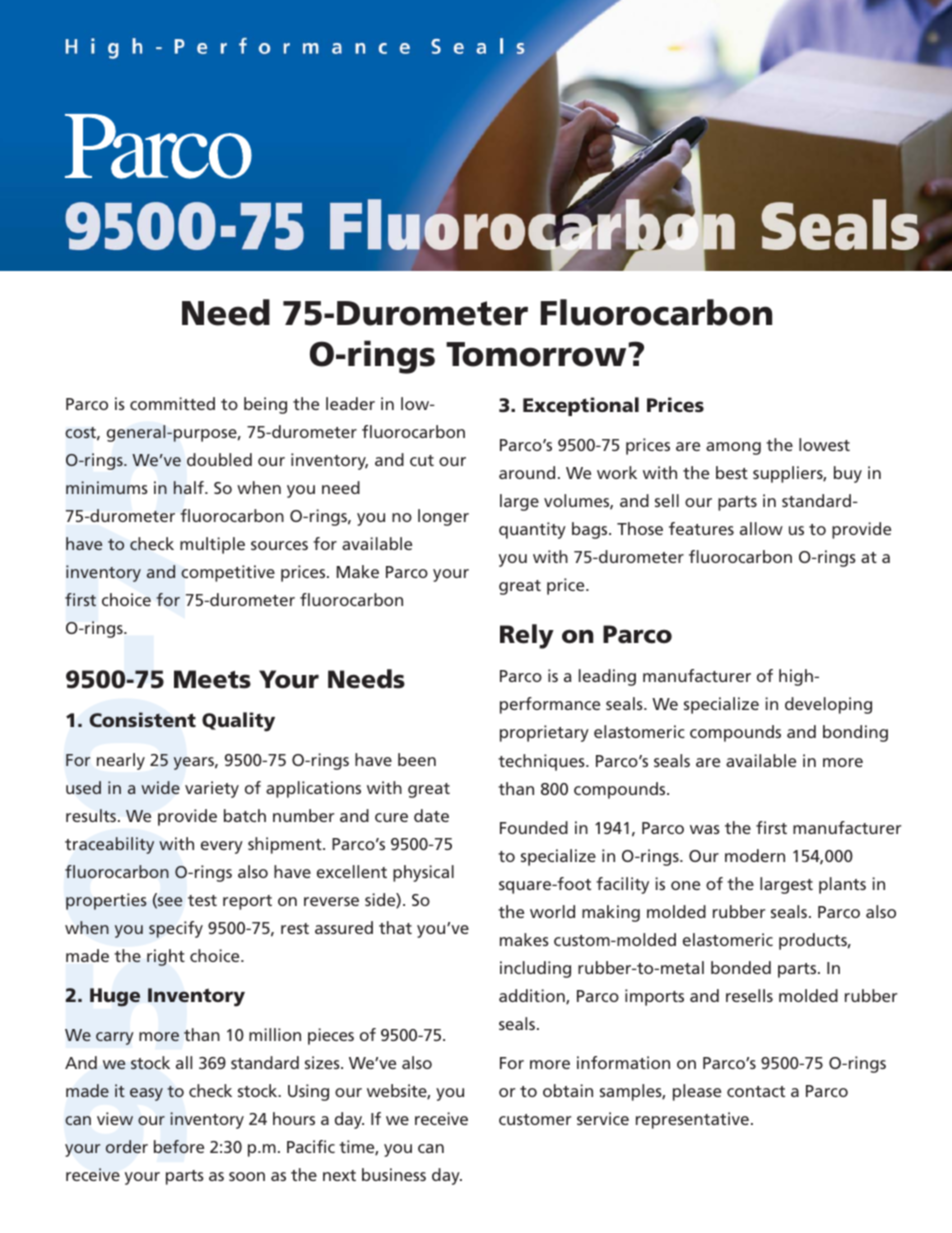 This image has height=1233, width=952. What do you see at coordinates (761, 528) in the image?
I see `allow` at bounding box center [761, 528].
